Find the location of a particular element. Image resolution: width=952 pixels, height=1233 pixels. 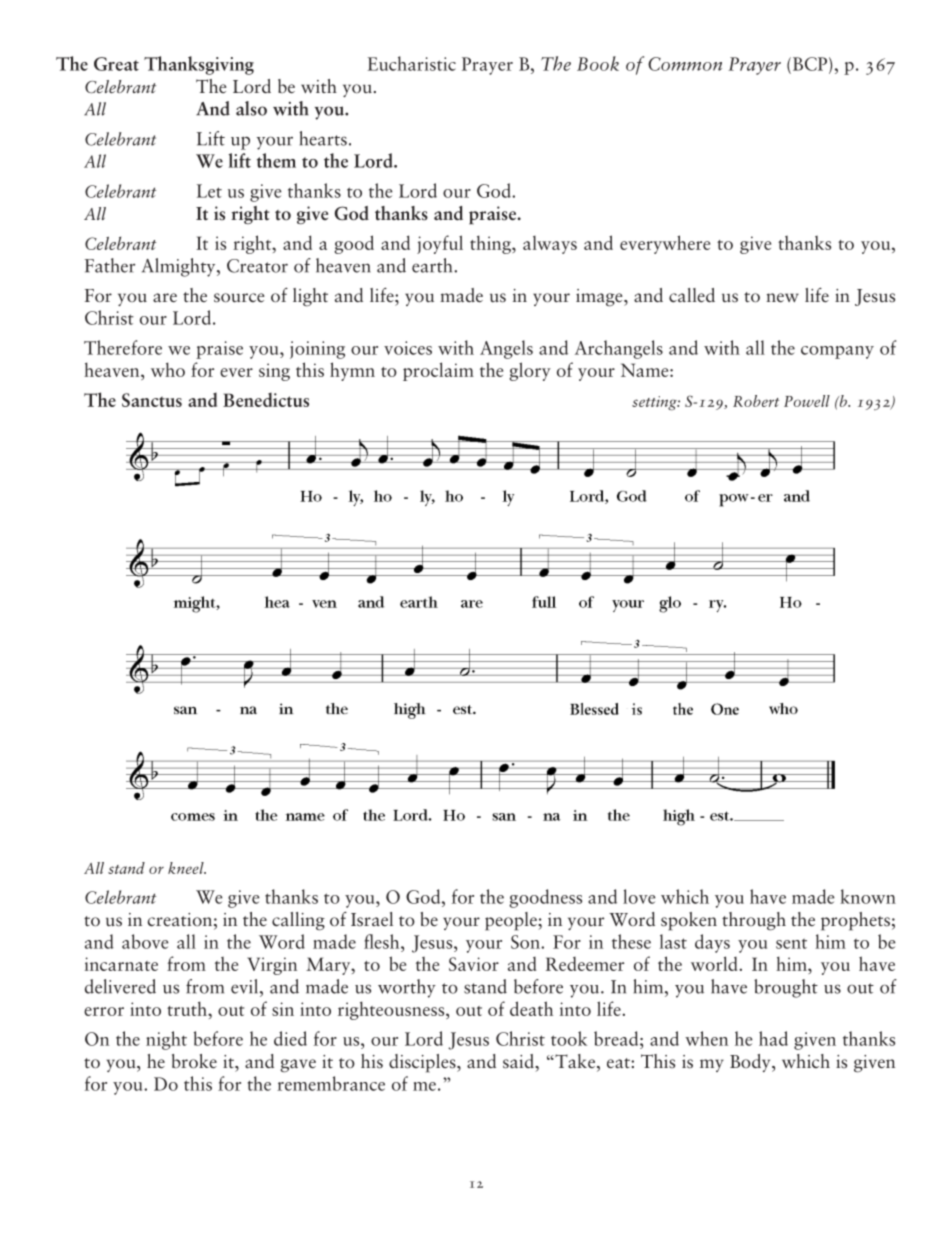

broke is located at coordinates (194, 1061).
